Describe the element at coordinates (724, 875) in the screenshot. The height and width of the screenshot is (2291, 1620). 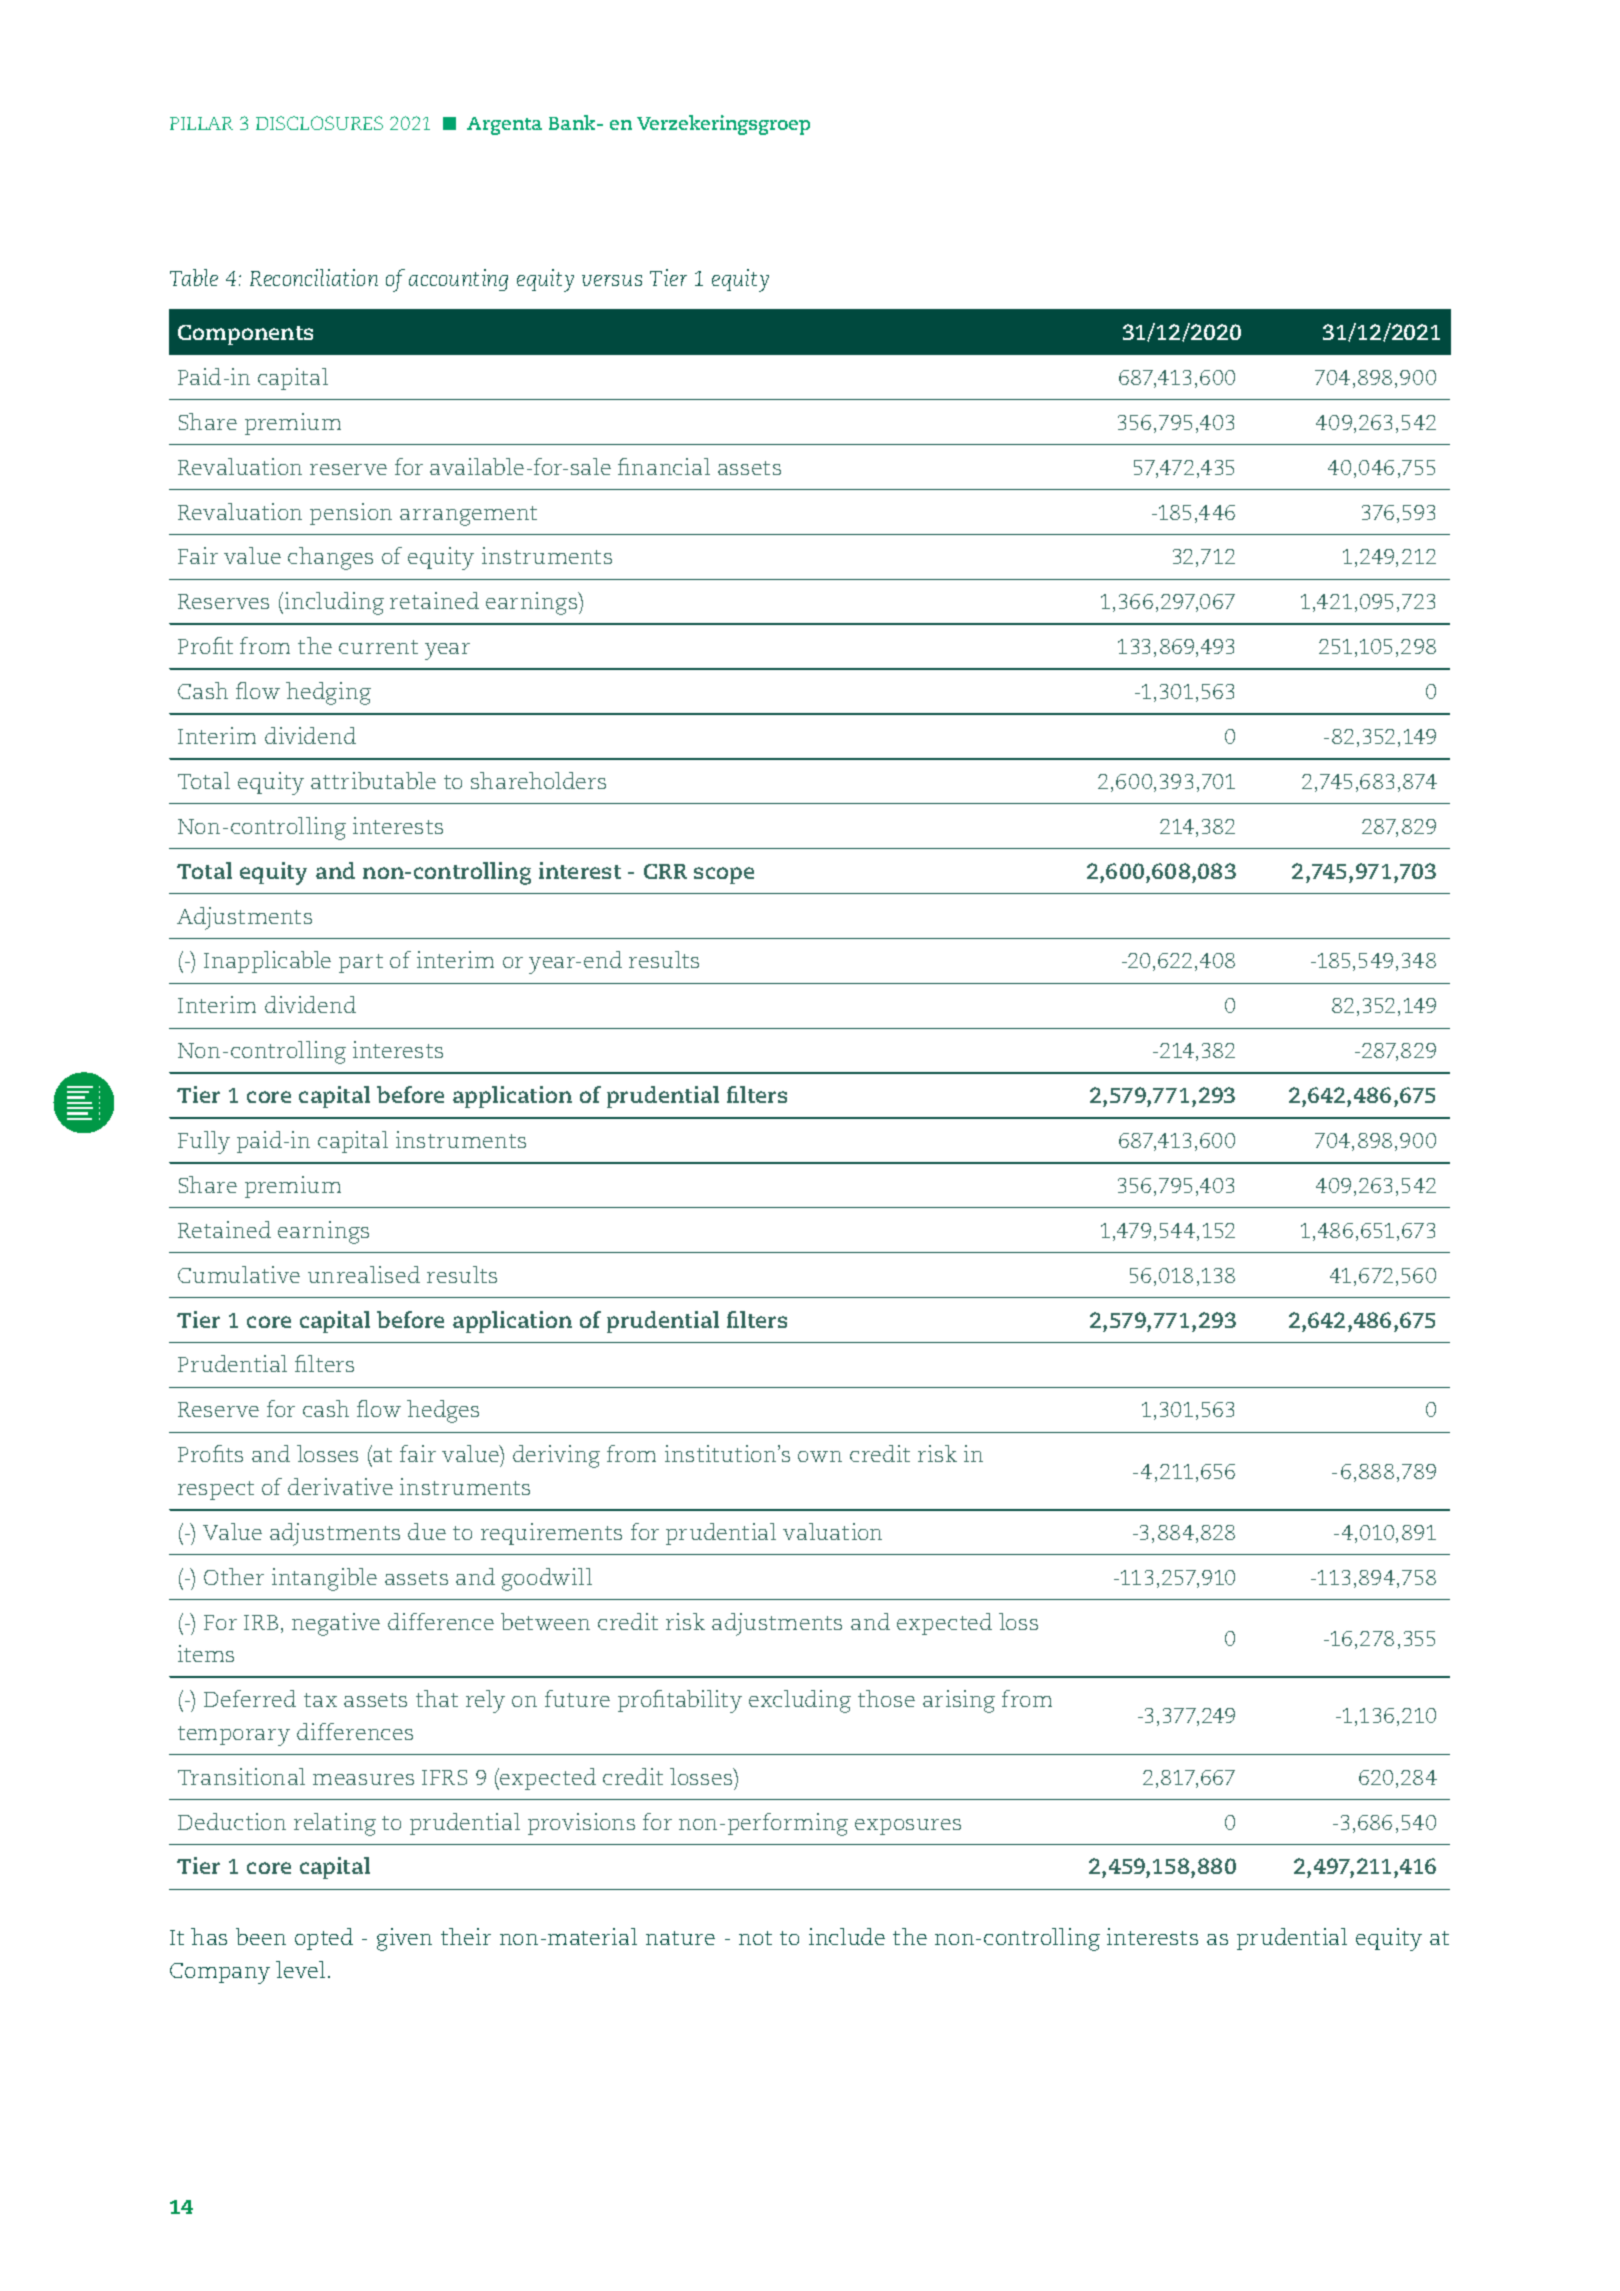
I see `scope` at that location.
